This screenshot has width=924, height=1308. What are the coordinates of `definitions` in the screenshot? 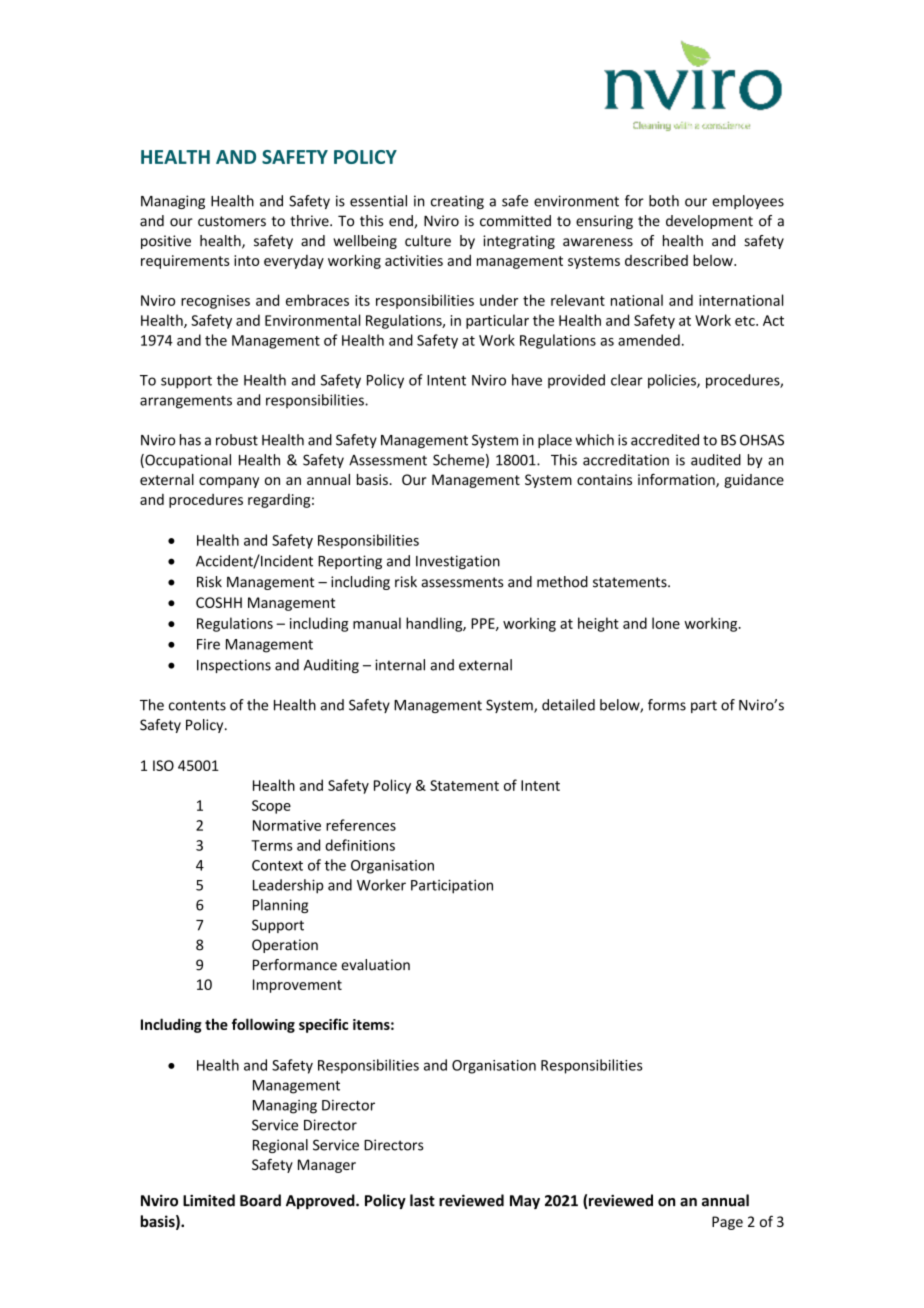 It's located at (360, 845).
